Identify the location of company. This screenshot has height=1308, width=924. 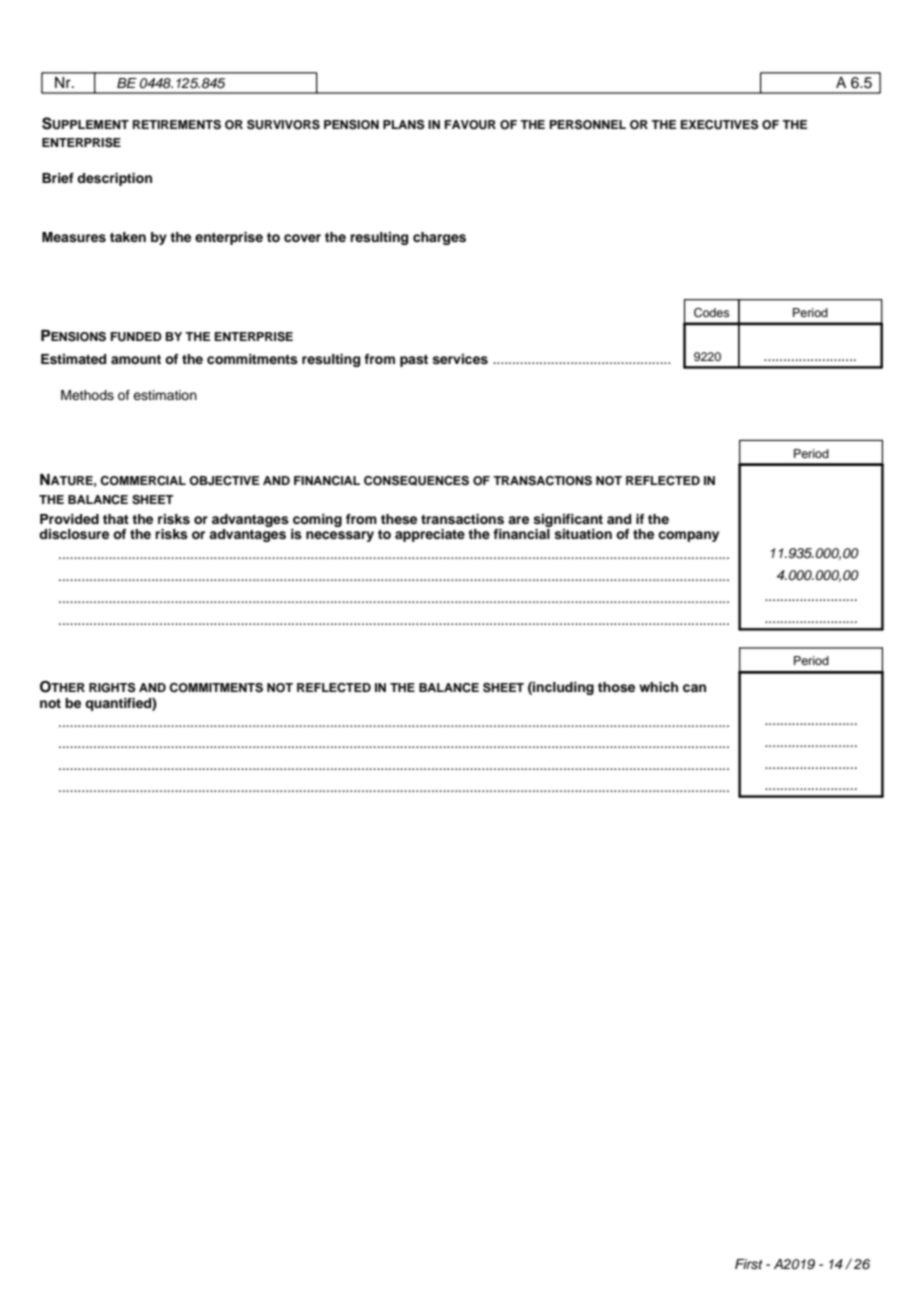
(688, 536).
